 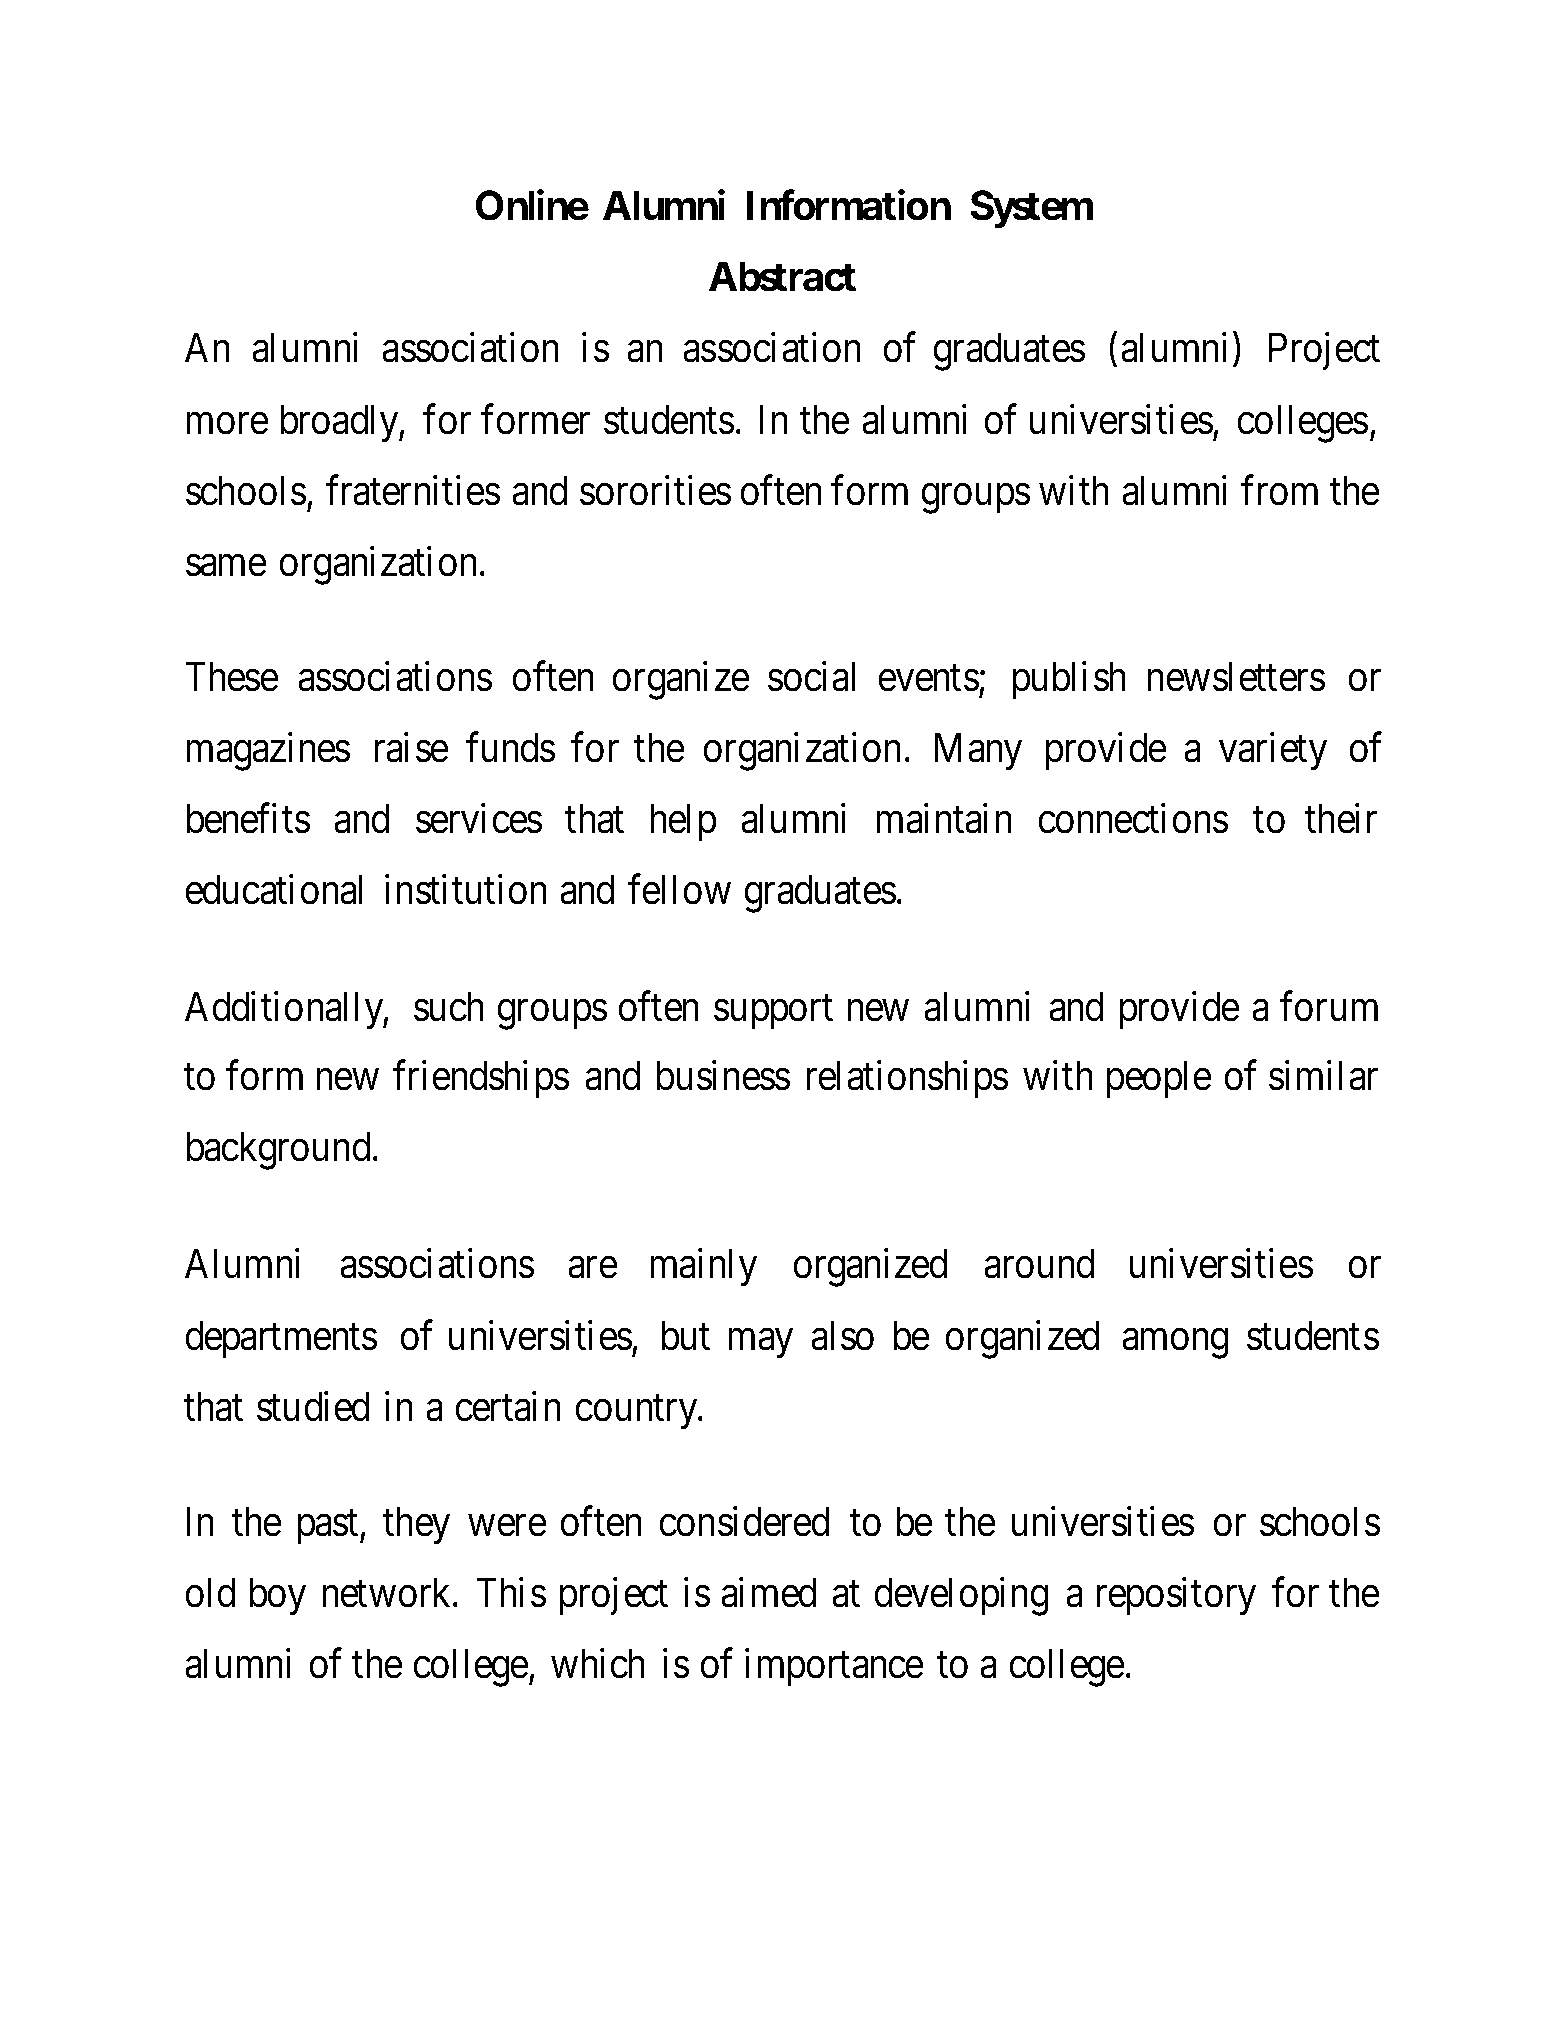 What do you see at coordinates (449, 1007) in the document?
I see `such` at bounding box center [449, 1007].
